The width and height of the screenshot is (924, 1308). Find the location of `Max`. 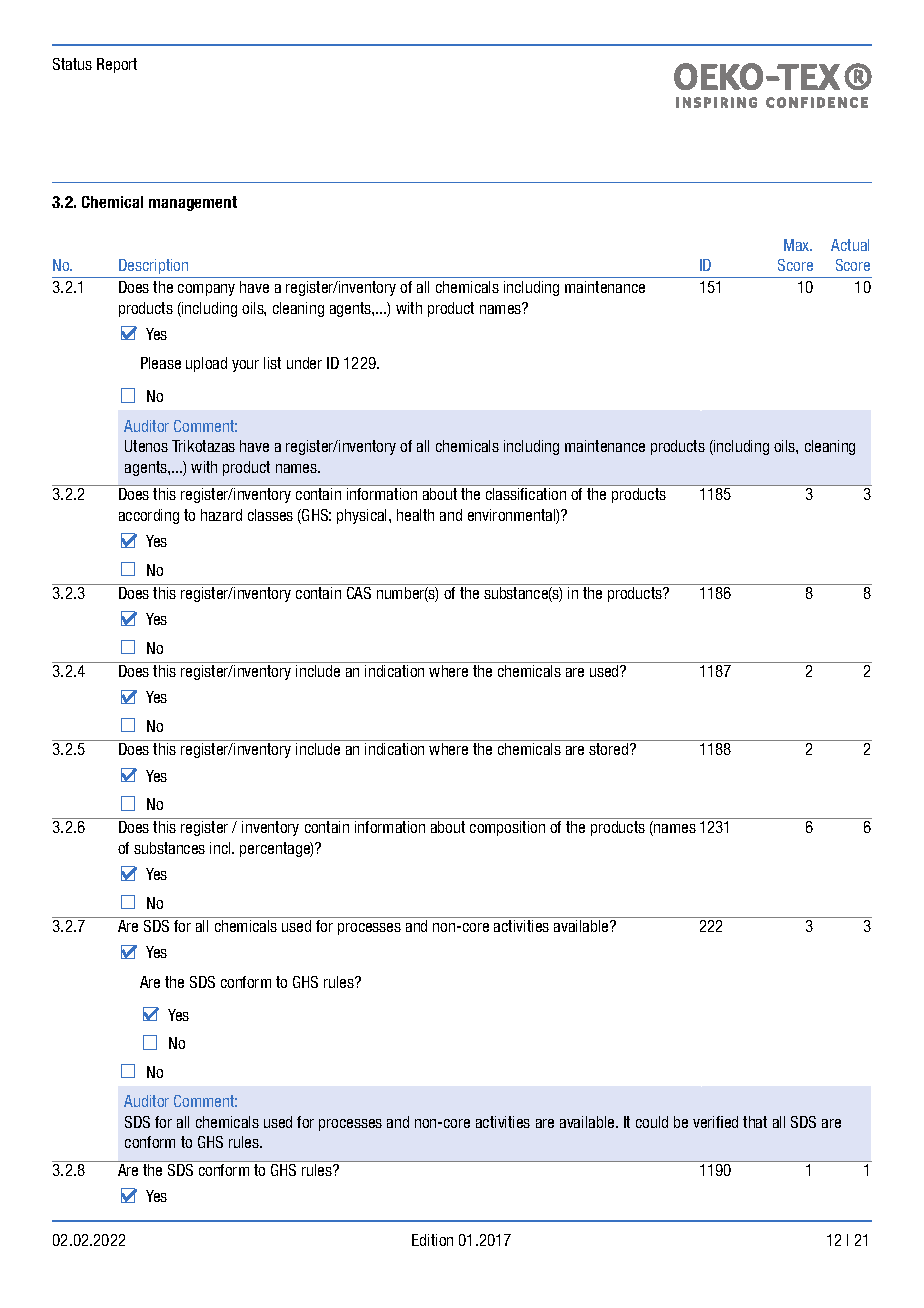

Max is located at coordinates (798, 245).
